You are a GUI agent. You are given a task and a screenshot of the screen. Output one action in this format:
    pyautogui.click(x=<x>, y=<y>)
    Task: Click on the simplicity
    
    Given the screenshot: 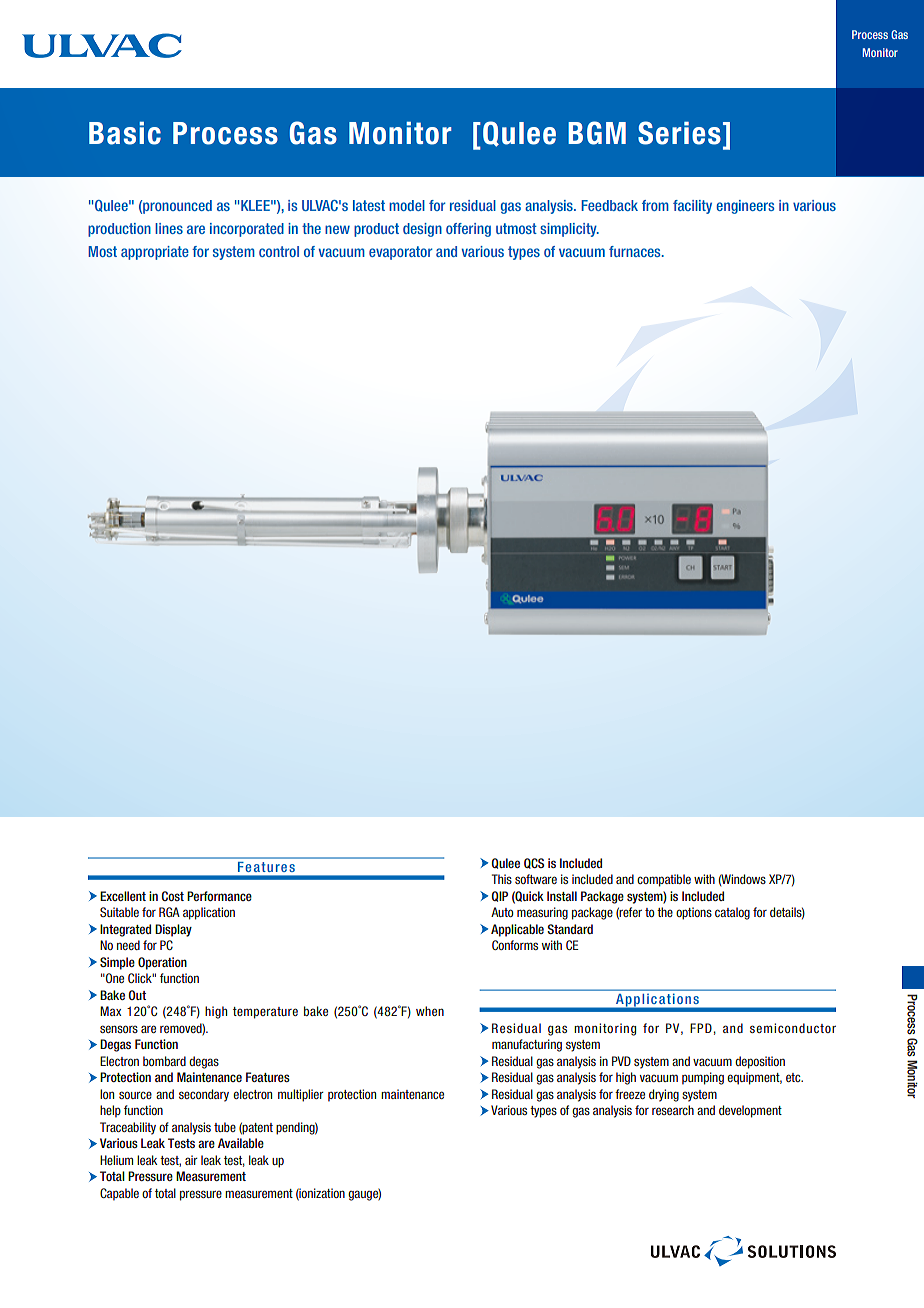 What is the action you would take?
    pyautogui.click(x=569, y=230)
